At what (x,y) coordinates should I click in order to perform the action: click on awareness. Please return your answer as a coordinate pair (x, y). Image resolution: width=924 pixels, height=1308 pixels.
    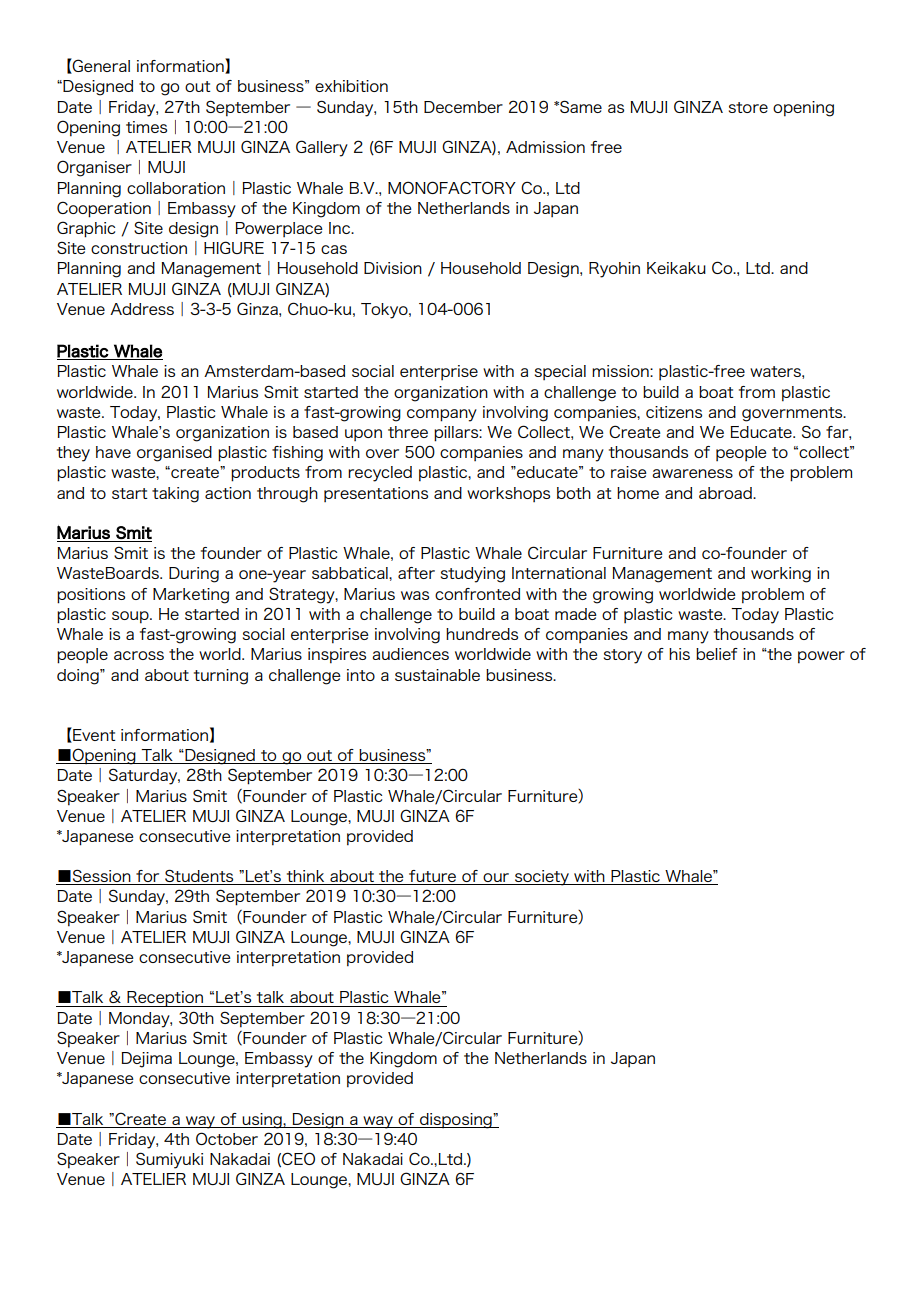
    Looking at the image, I should click on (692, 473).
